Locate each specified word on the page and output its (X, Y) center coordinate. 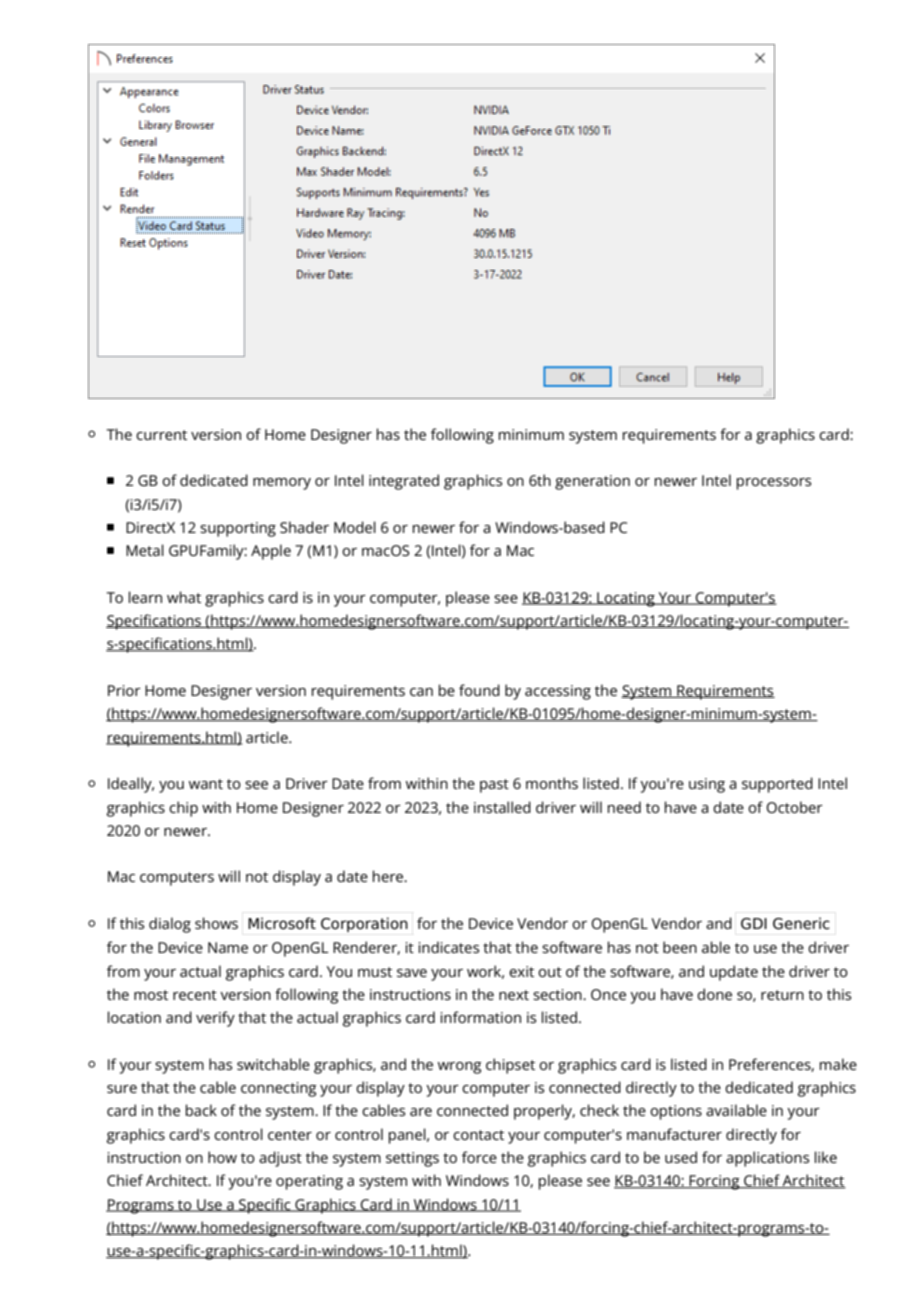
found (479, 690)
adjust (280, 1159)
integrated (404, 482)
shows (216, 923)
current (161, 435)
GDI (754, 924)
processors (774, 484)
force (479, 1157)
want (206, 784)
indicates (449, 947)
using (707, 785)
